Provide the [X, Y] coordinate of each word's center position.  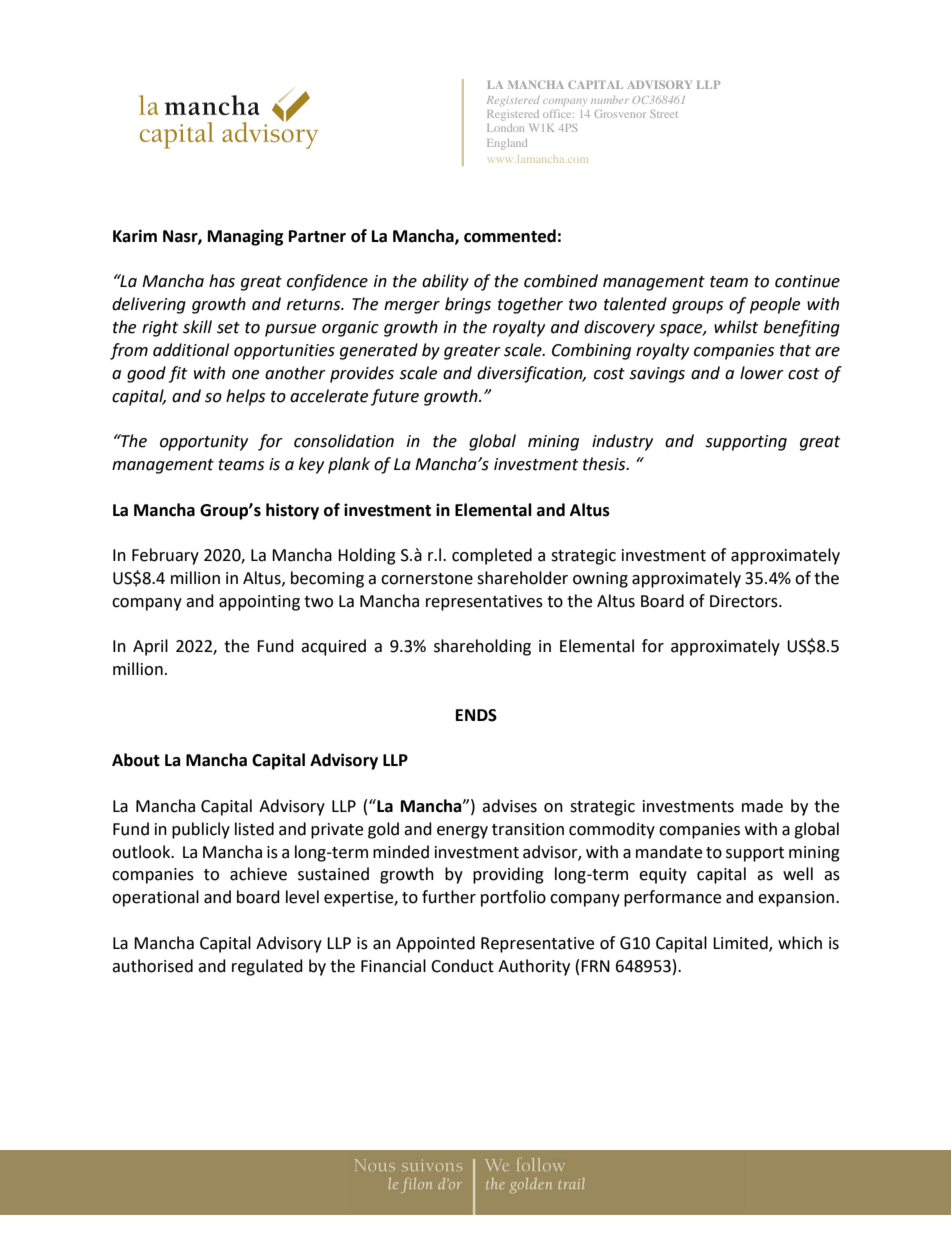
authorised [152, 966]
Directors [745, 601]
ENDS [476, 715]
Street [664, 114]
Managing [246, 237]
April [150, 647]
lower [762, 373]
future [395, 397]
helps [245, 397]
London [505, 128]
